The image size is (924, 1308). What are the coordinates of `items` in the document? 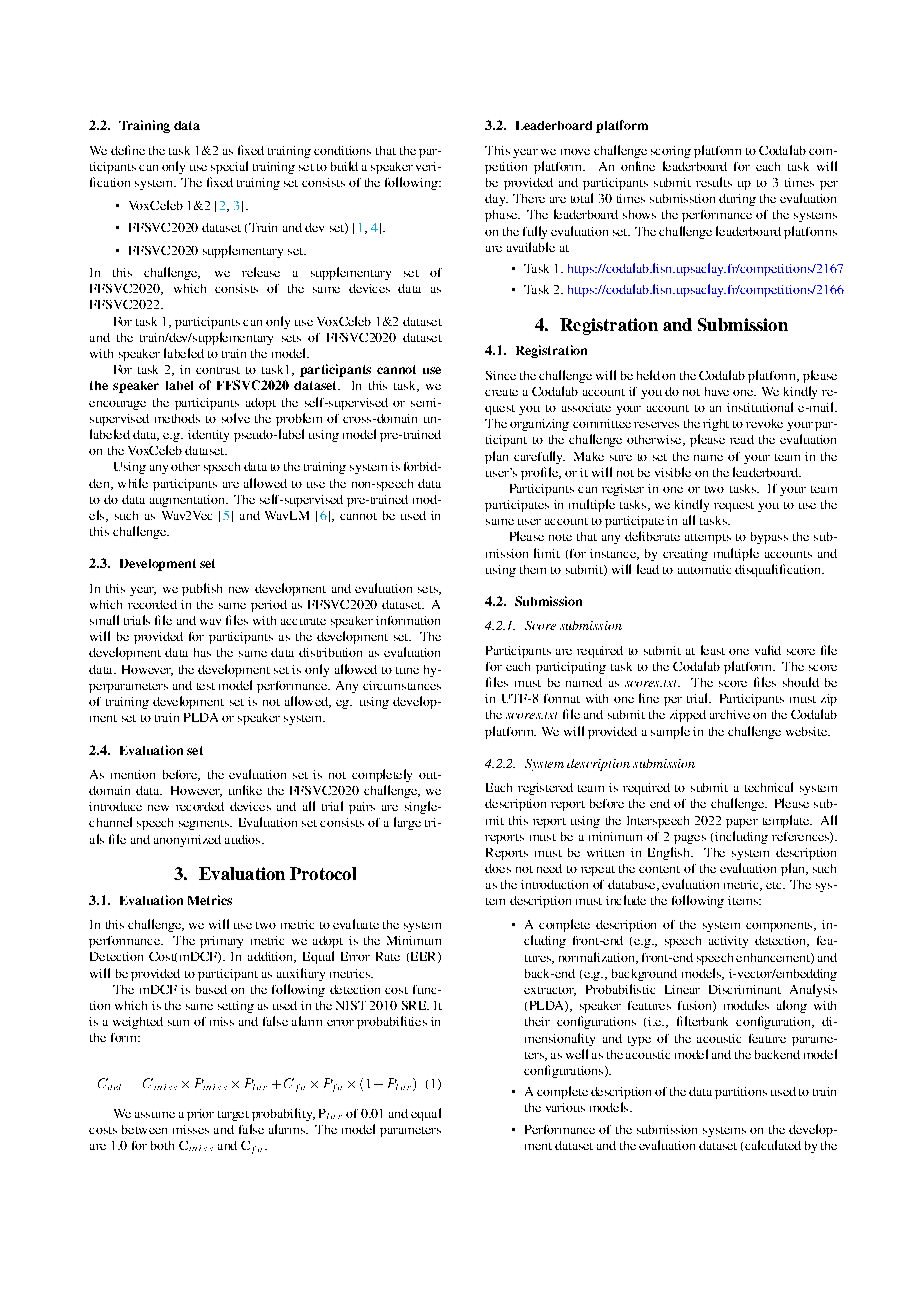 It's located at (744, 900).
